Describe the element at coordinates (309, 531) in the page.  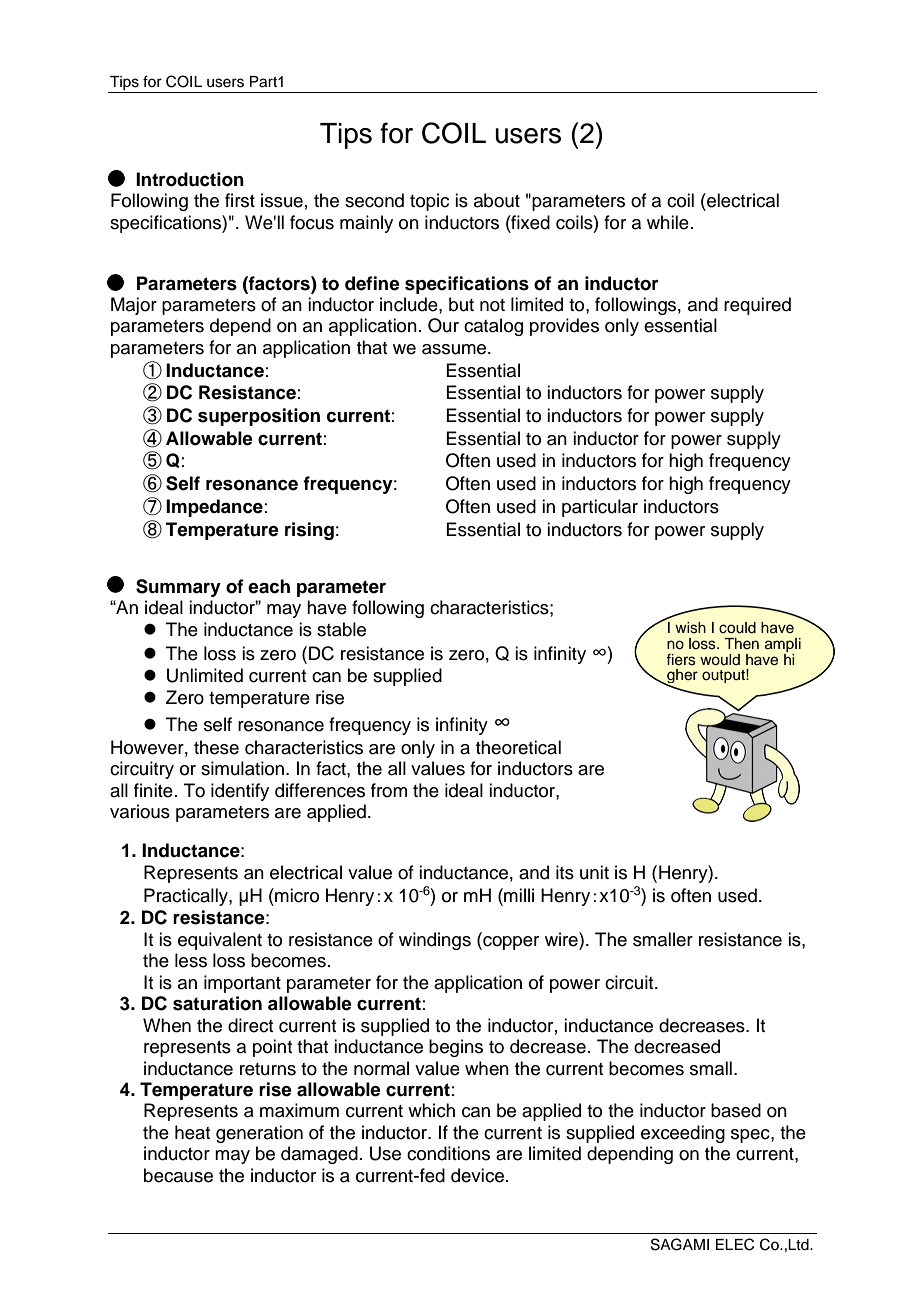
I see `rising` at that location.
